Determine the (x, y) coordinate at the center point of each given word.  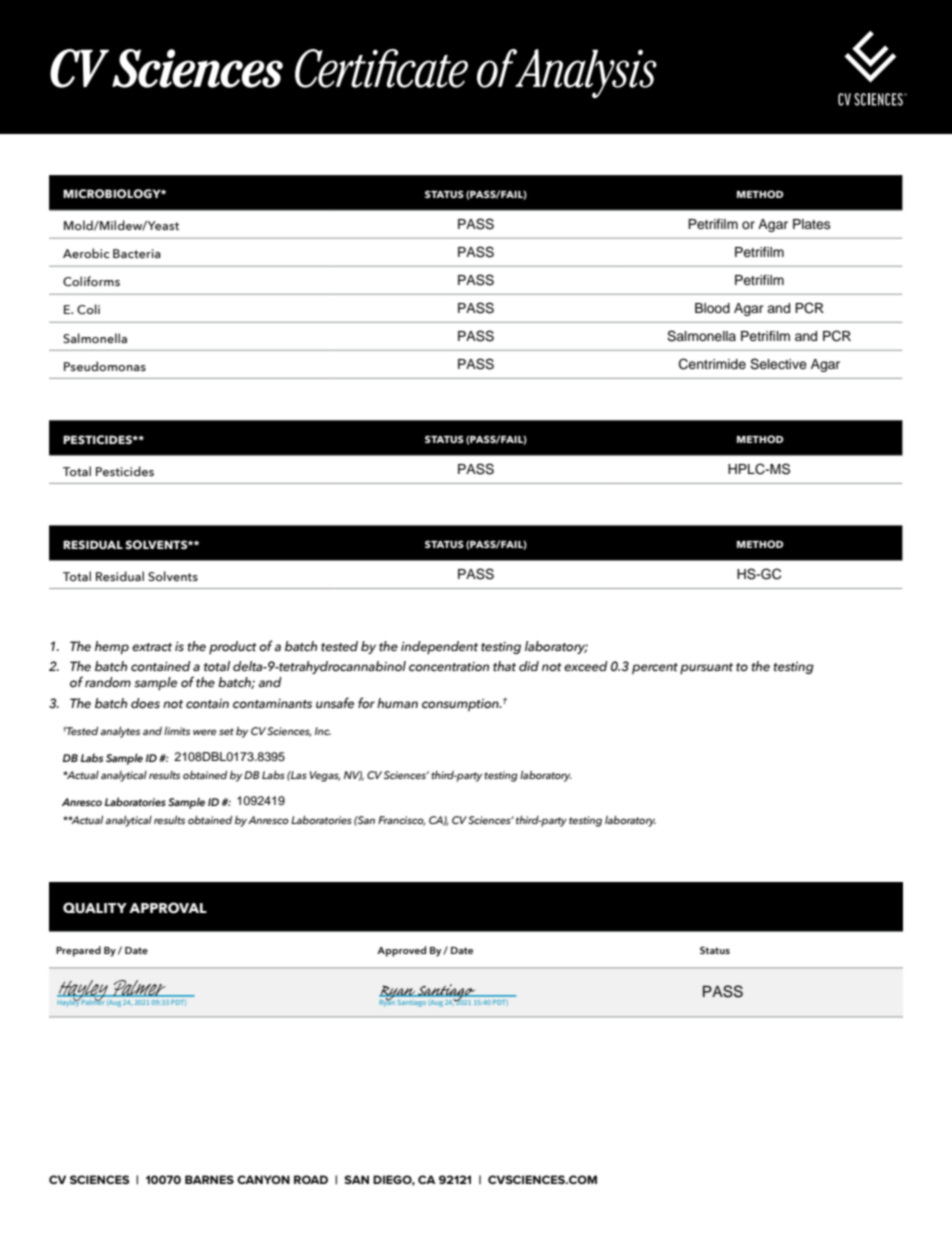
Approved (401, 951)
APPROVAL (168, 908)
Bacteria (137, 253)
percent (655, 668)
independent (439, 647)
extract (152, 647)
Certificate (381, 68)
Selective (778, 364)
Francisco (402, 821)
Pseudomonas (105, 366)
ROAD (311, 1179)
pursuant (706, 668)
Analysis (585, 73)
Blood (712, 308)
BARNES (209, 1179)
